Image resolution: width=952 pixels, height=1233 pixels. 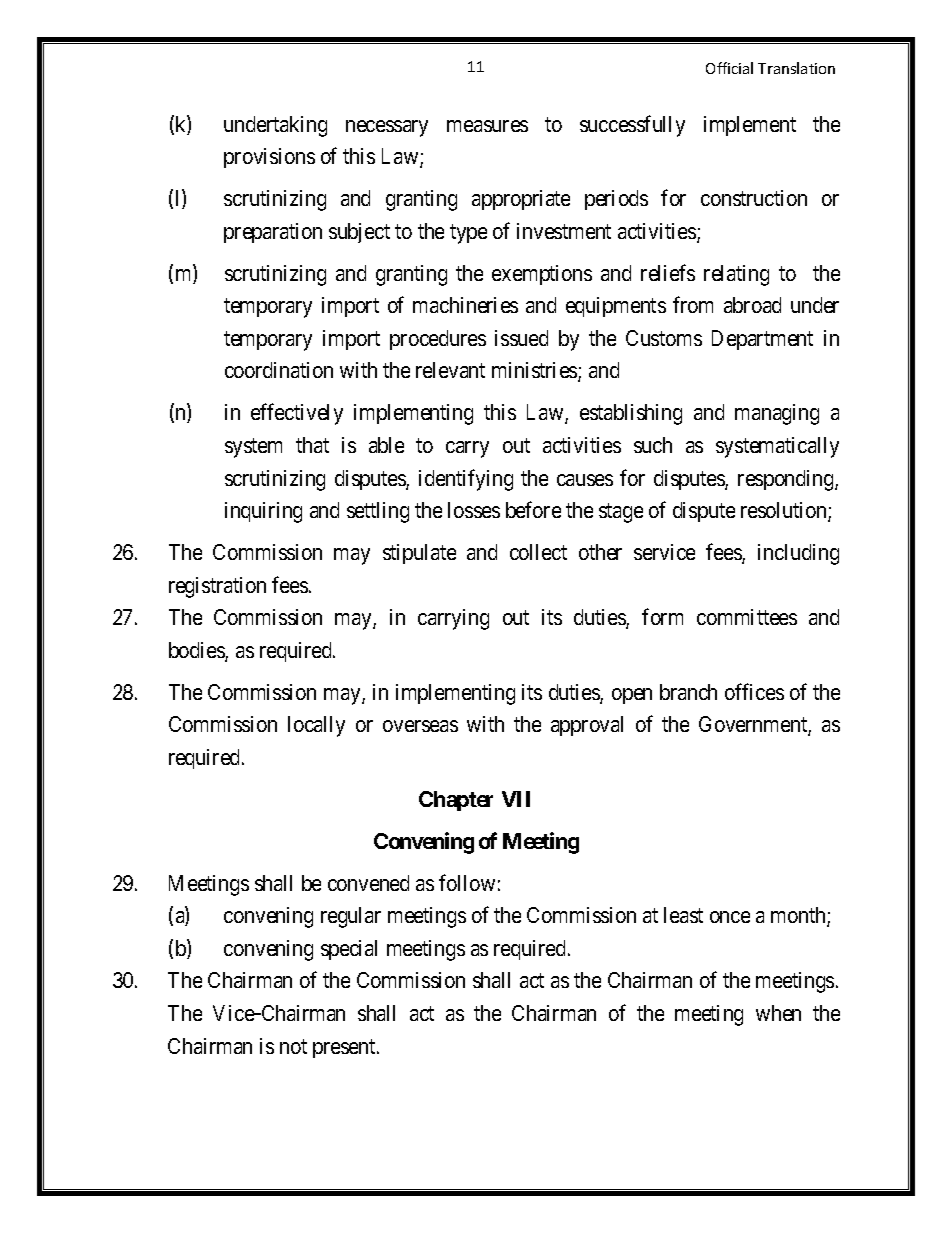 I want to click on Official, so click(x=729, y=68).
